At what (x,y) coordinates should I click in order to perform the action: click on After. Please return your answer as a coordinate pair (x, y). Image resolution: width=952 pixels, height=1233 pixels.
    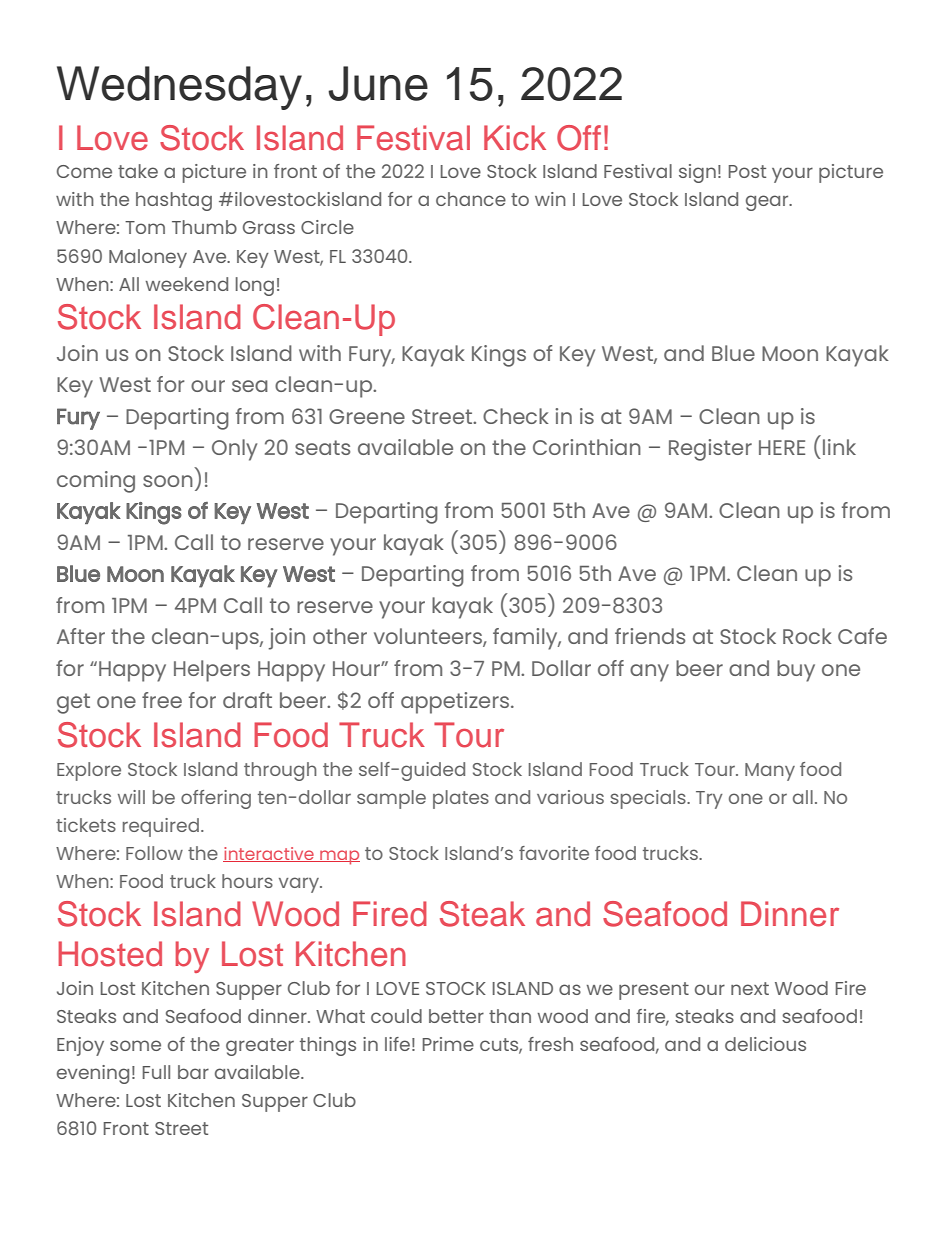
    Looking at the image, I should click on (81, 636).
